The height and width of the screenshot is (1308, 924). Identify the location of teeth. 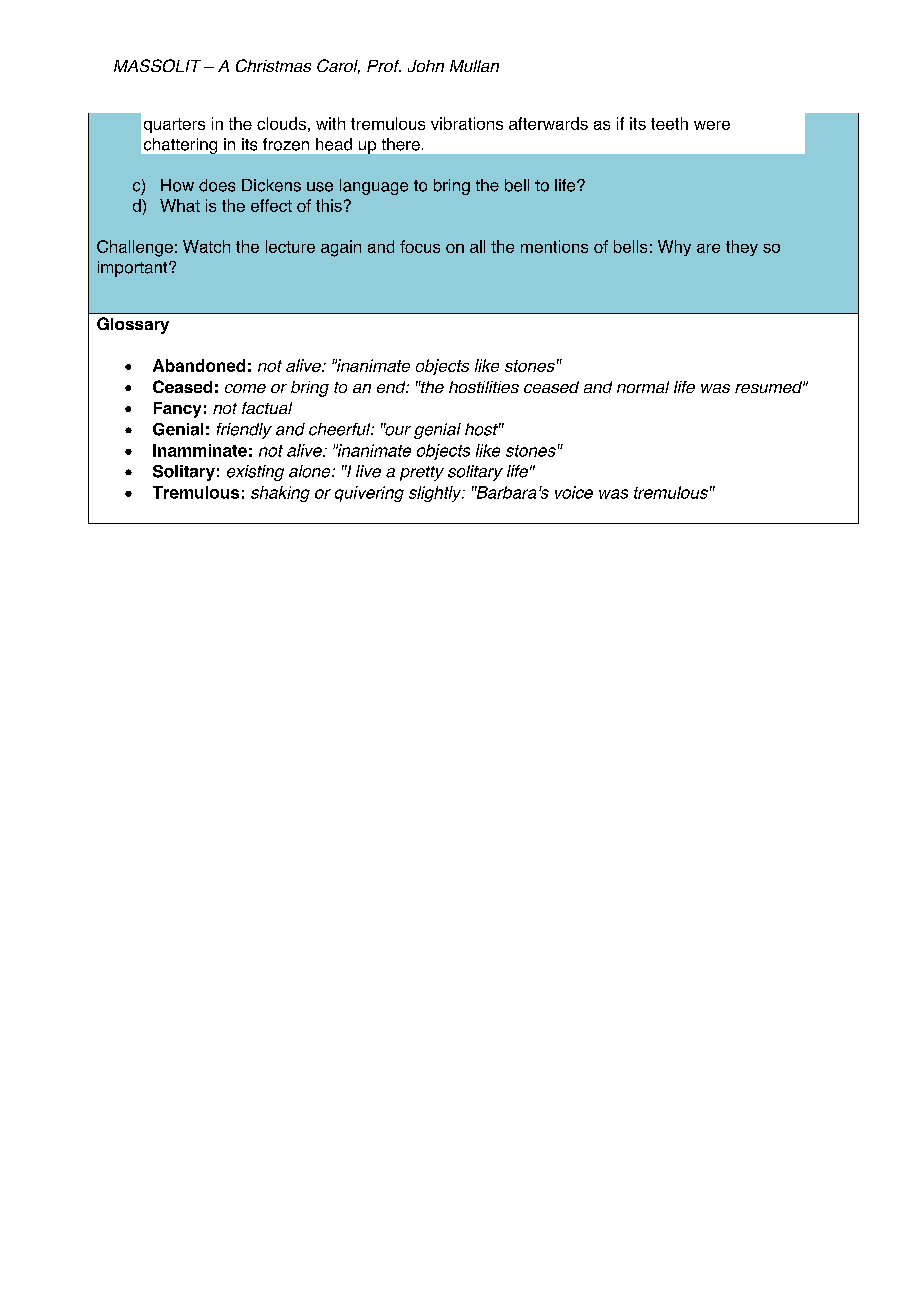
(669, 123).
